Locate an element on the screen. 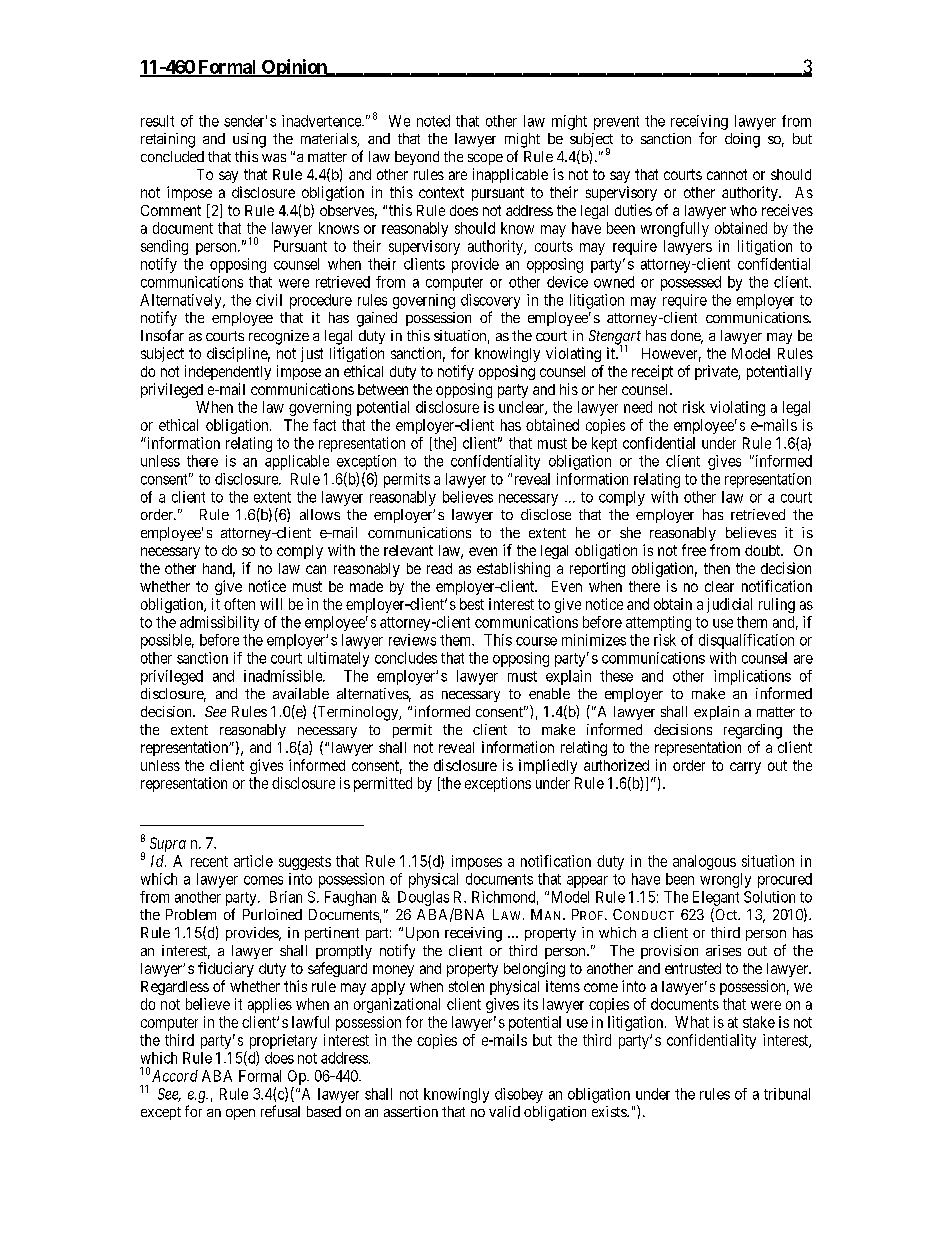 The width and height of the screenshot is (952, 1233). using is located at coordinates (249, 140).
